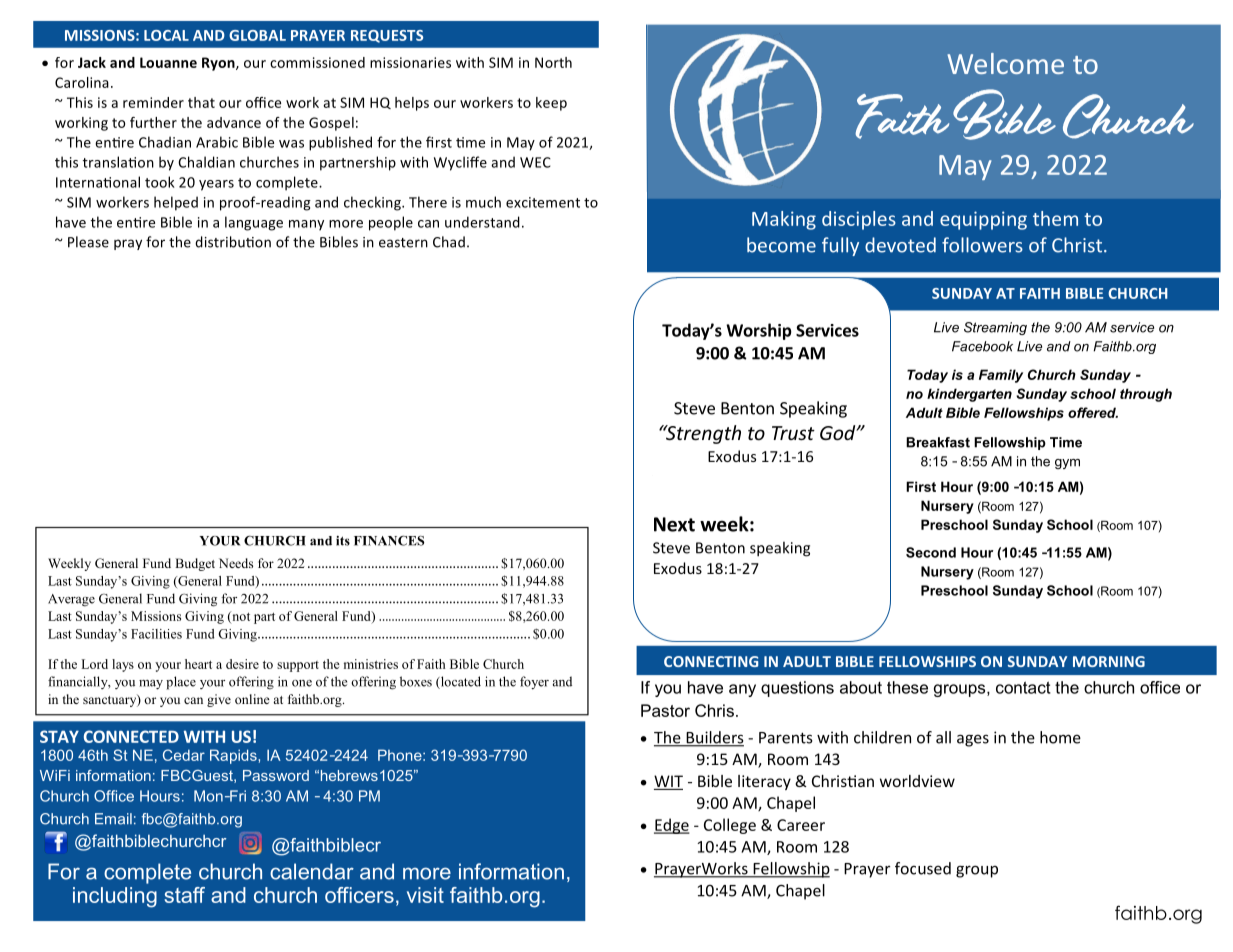 Image resolution: width=1233 pixels, height=952 pixels. I want to click on gym, so click(1067, 464).
